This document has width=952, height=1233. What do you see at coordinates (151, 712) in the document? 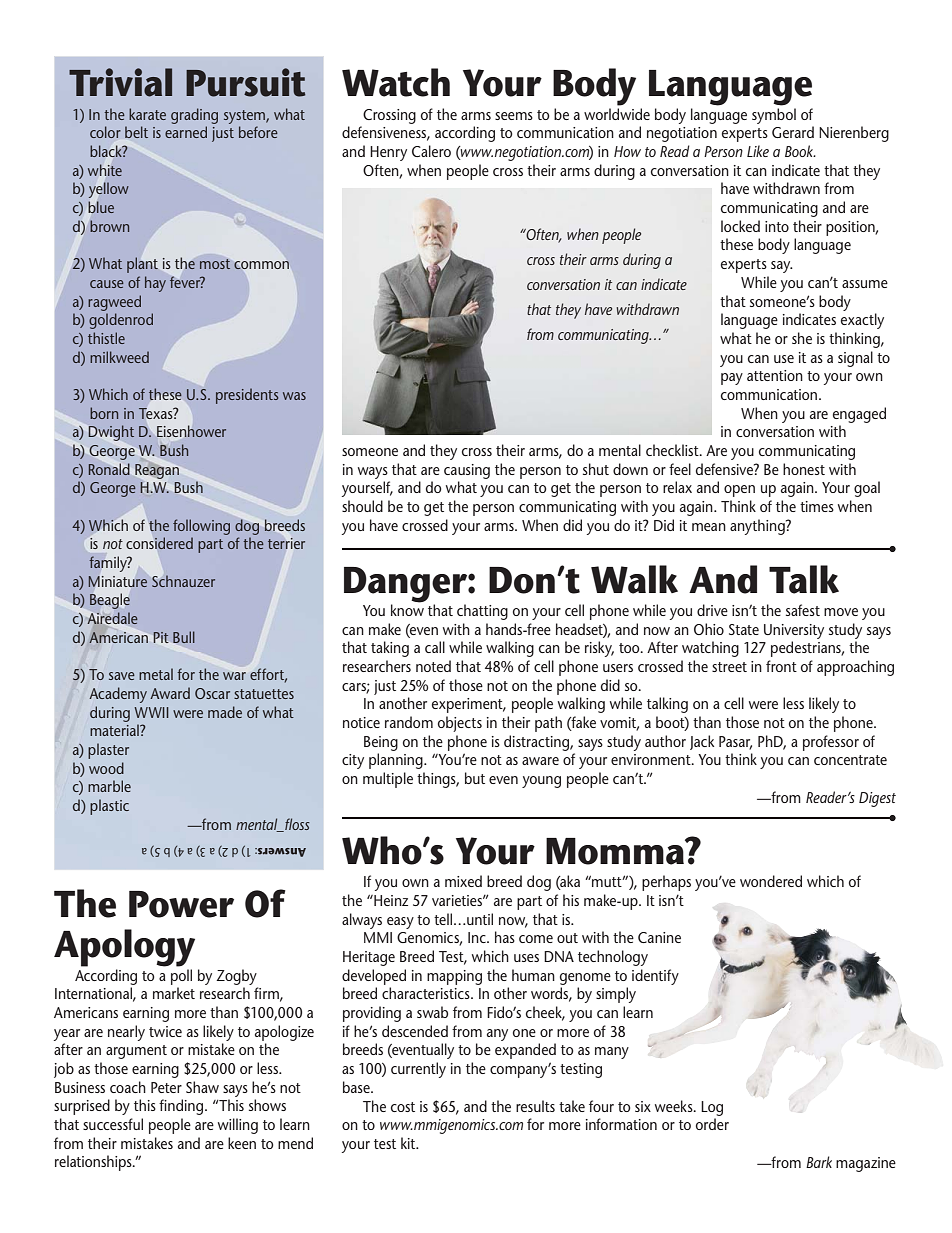
I see `WWII` at bounding box center [151, 712].
